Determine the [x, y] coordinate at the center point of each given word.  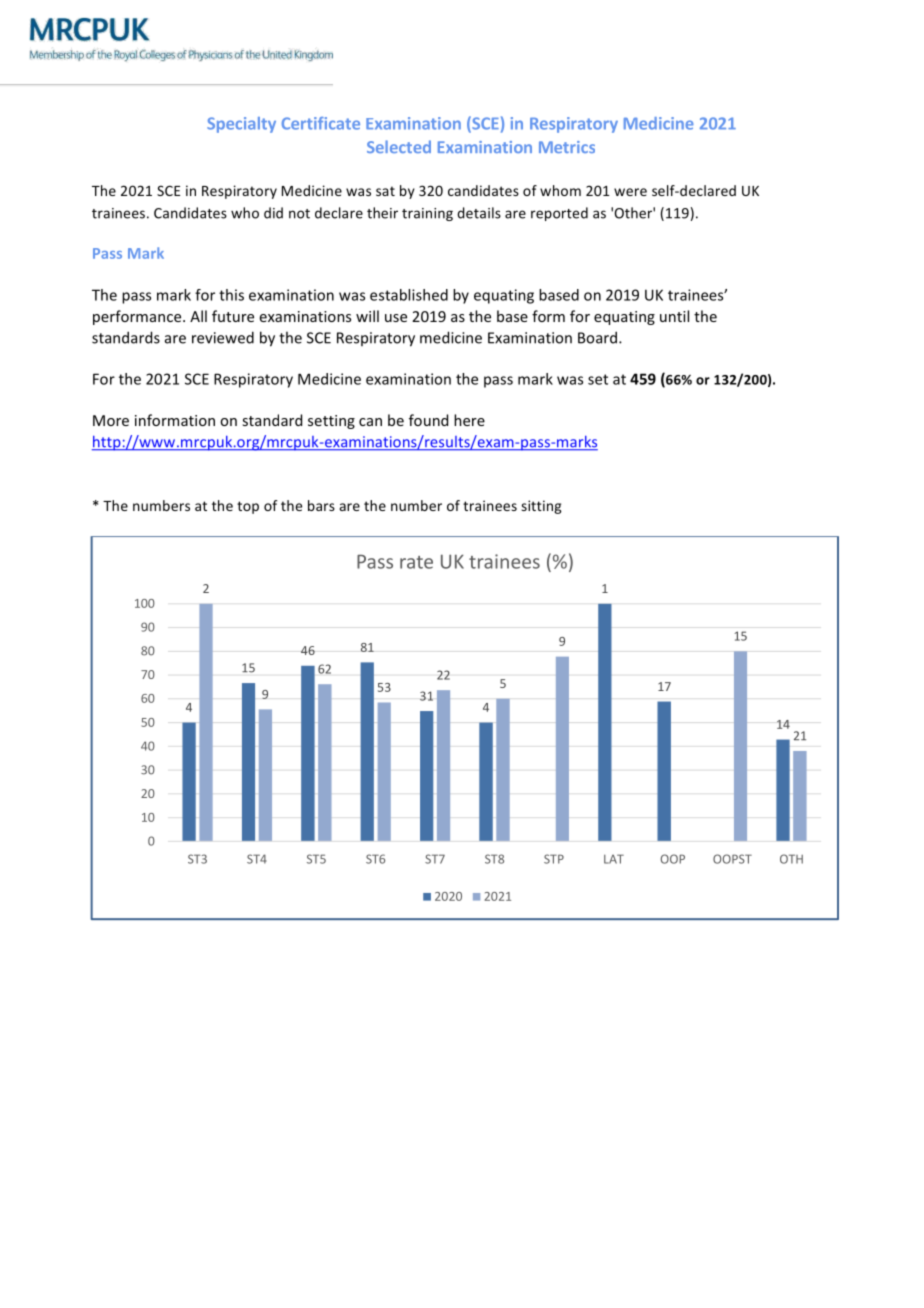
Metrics [567, 147]
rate [416, 562]
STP [554, 859]
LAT [614, 859]
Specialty [241, 125]
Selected [399, 146]
